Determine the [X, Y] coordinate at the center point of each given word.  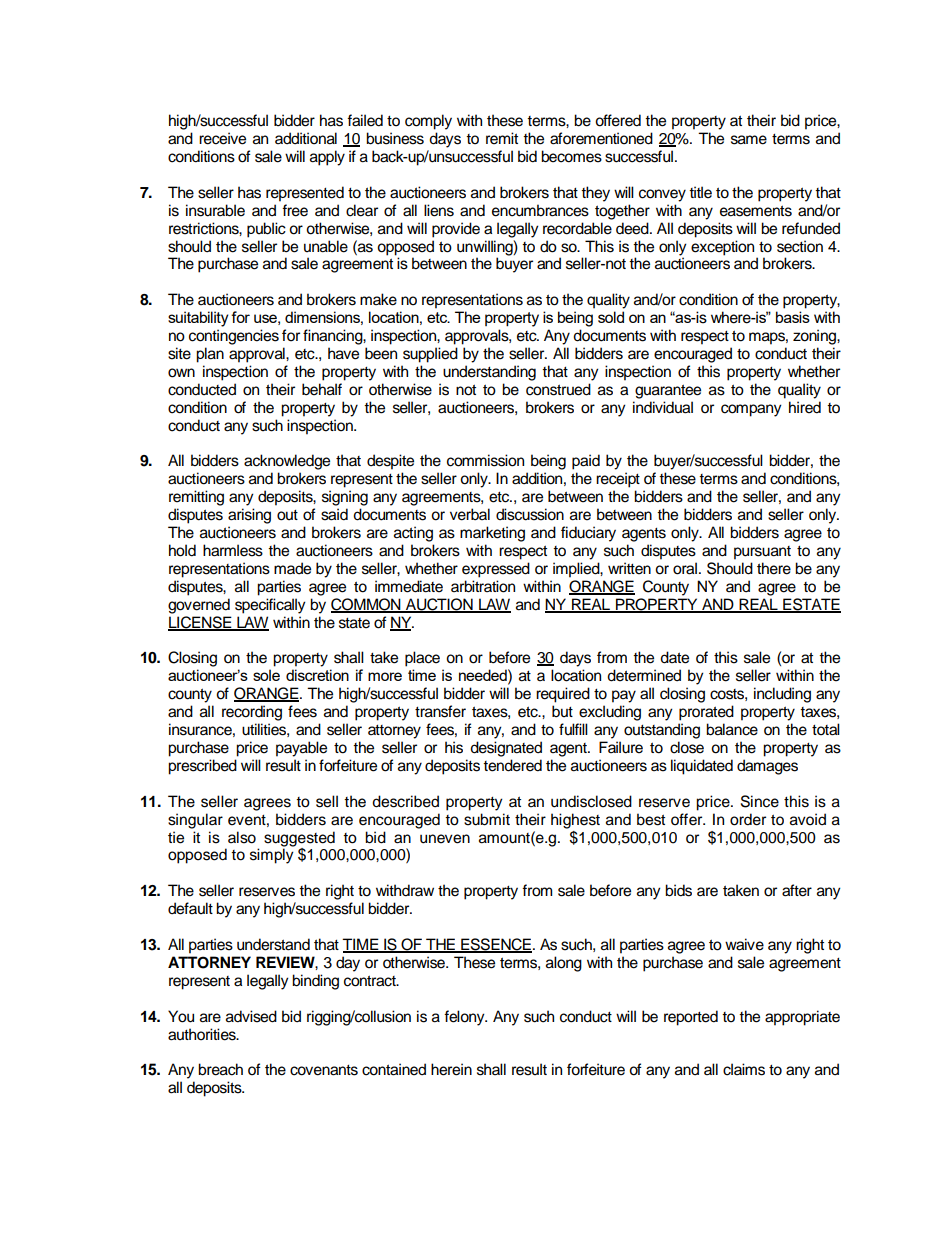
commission [485, 460]
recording [252, 713]
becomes [571, 156]
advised [251, 1016]
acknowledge [287, 462]
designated [506, 749]
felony [465, 1018]
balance [732, 729]
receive [222, 138]
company [751, 410]
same [749, 140]
